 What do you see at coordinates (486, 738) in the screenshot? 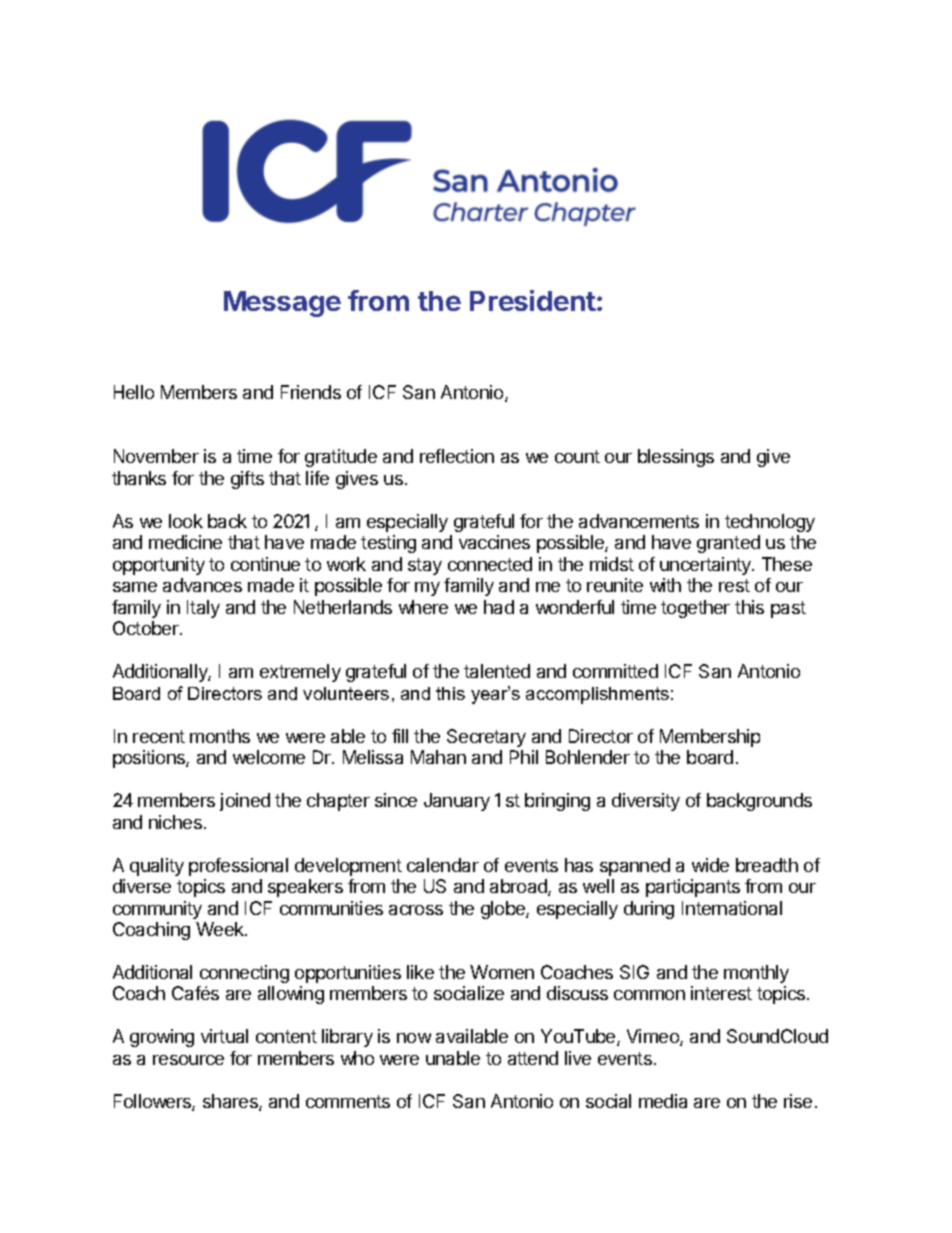
I see `Secretary` at bounding box center [486, 738].
